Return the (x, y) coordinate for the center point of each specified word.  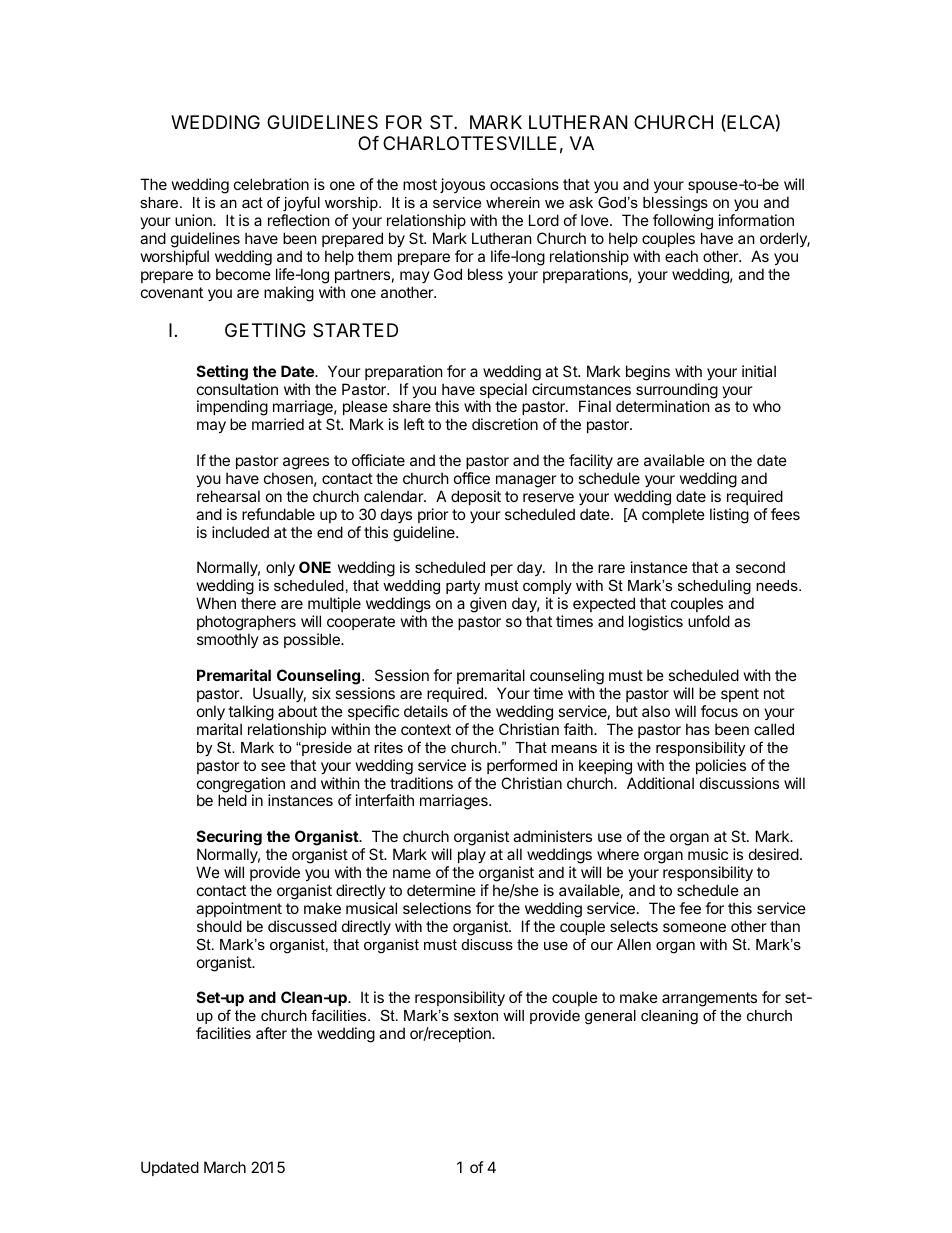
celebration (271, 184)
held (232, 800)
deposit (476, 497)
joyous (462, 185)
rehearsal (228, 496)
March (225, 1167)
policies (721, 766)
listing (729, 516)
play (472, 855)
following (683, 223)
